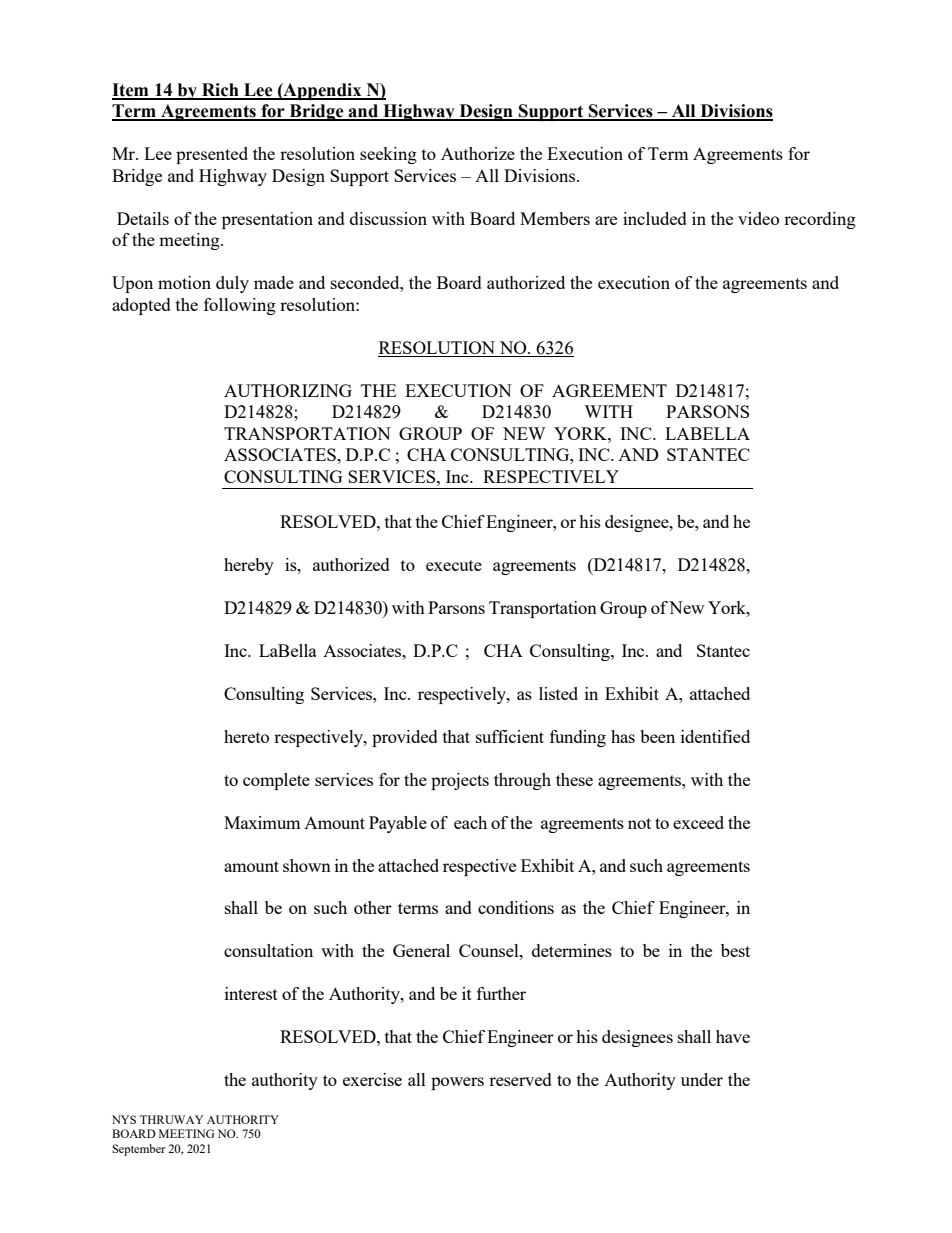 This document has width=952, height=1233. What do you see at coordinates (249, 566) in the document?
I see `hereby` at bounding box center [249, 566].
